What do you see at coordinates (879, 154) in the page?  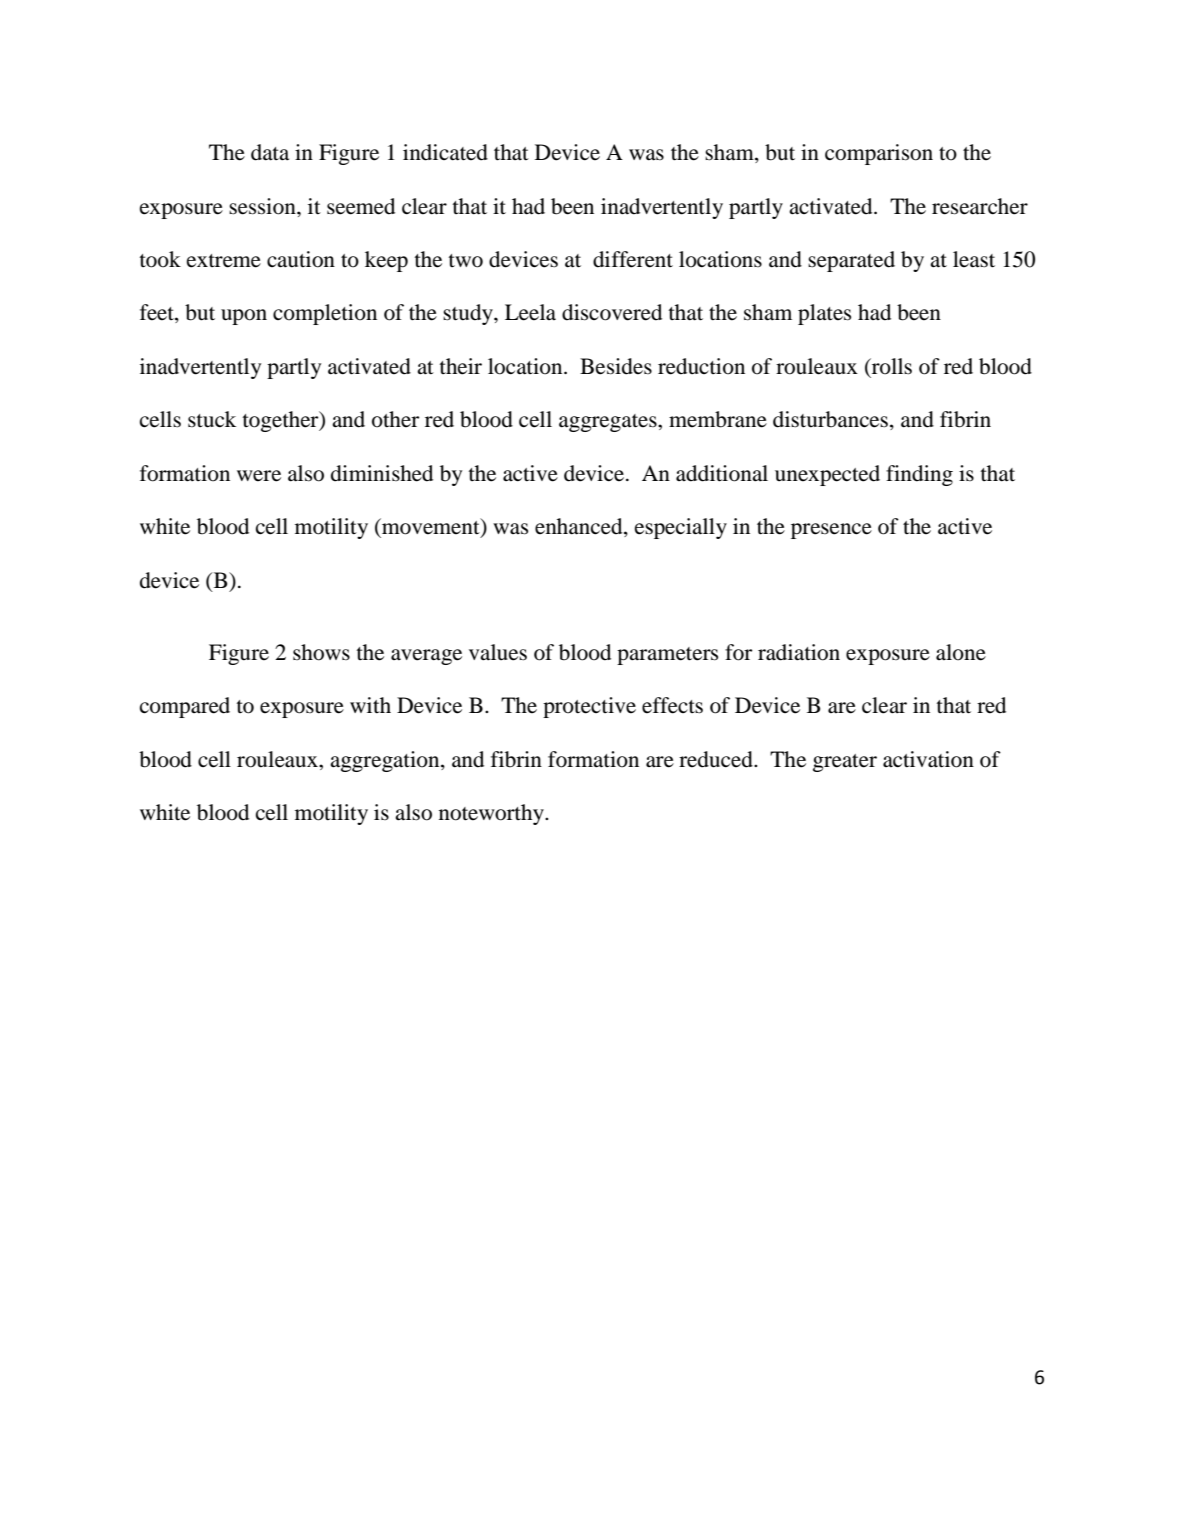 I see `comparison` at bounding box center [879, 154].
